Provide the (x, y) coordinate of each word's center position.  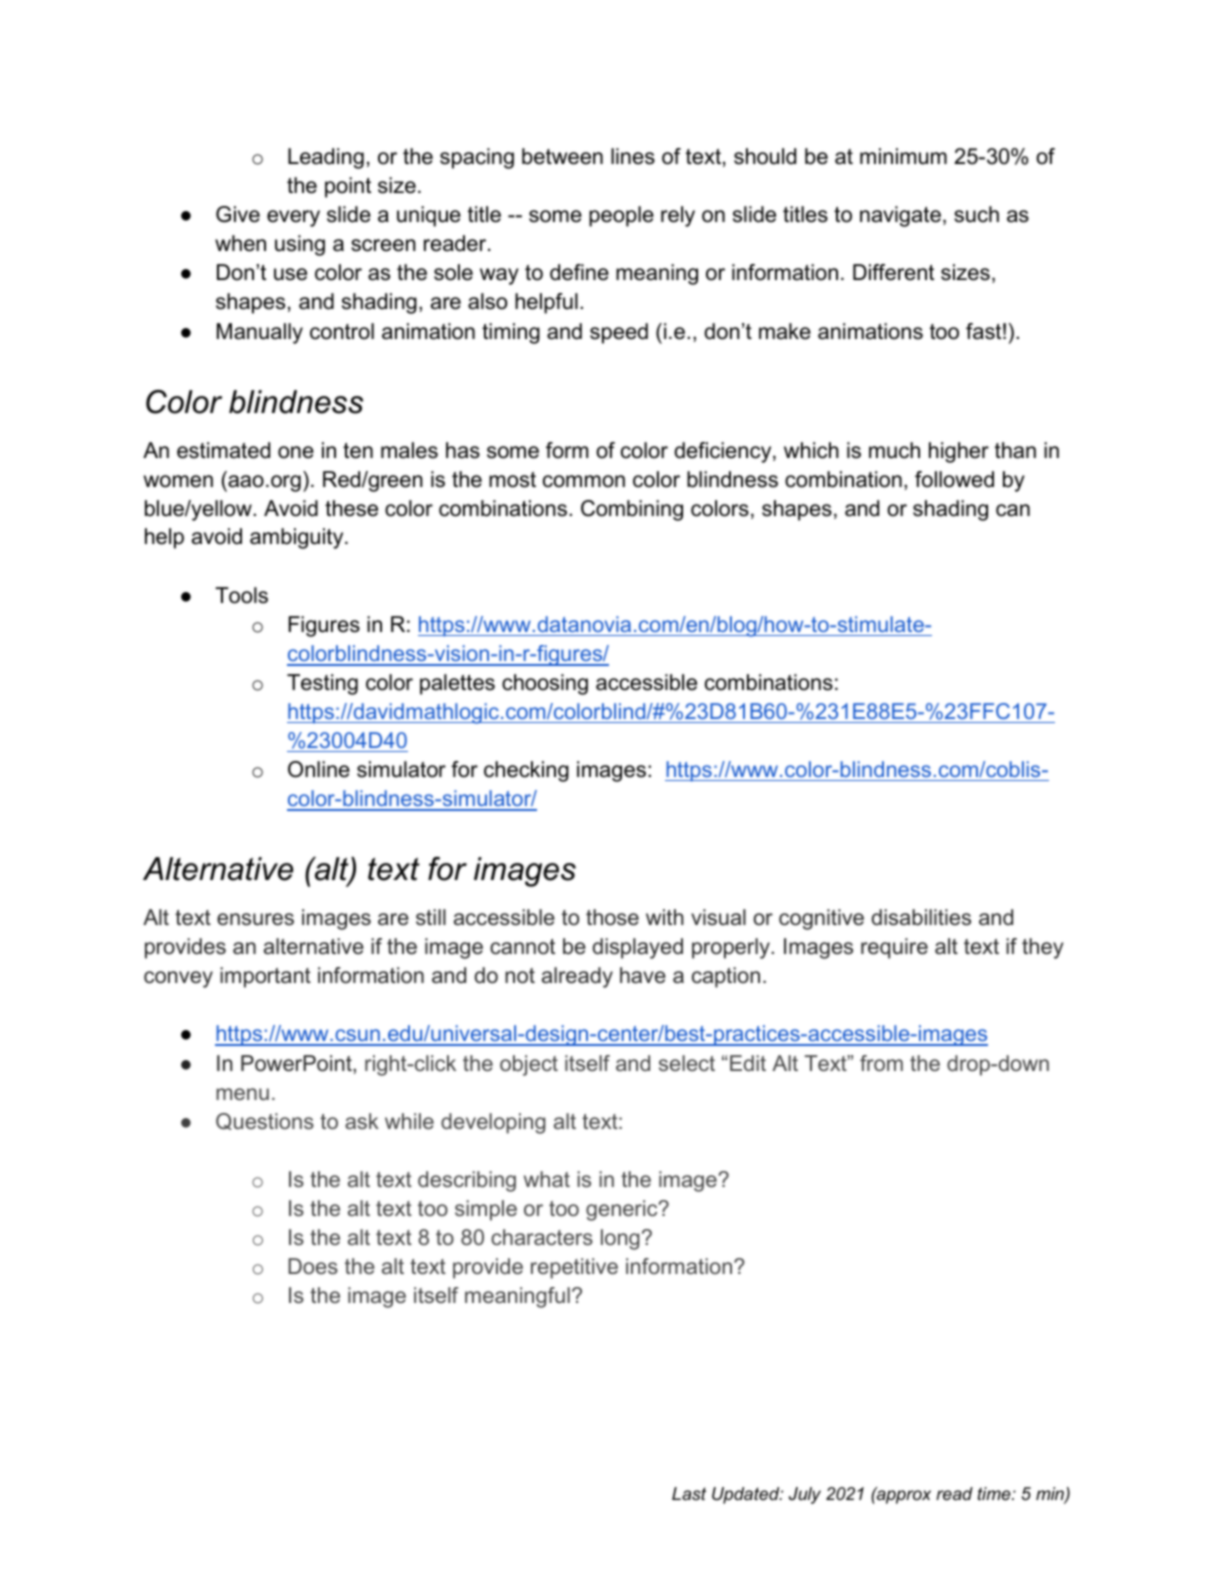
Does (313, 1266)
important (265, 977)
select (687, 1063)
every (293, 218)
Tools (241, 595)
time (995, 1494)
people (621, 216)
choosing (545, 684)
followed (954, 479)
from (881, 1063)
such (976, 214)
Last (689, 1493)
